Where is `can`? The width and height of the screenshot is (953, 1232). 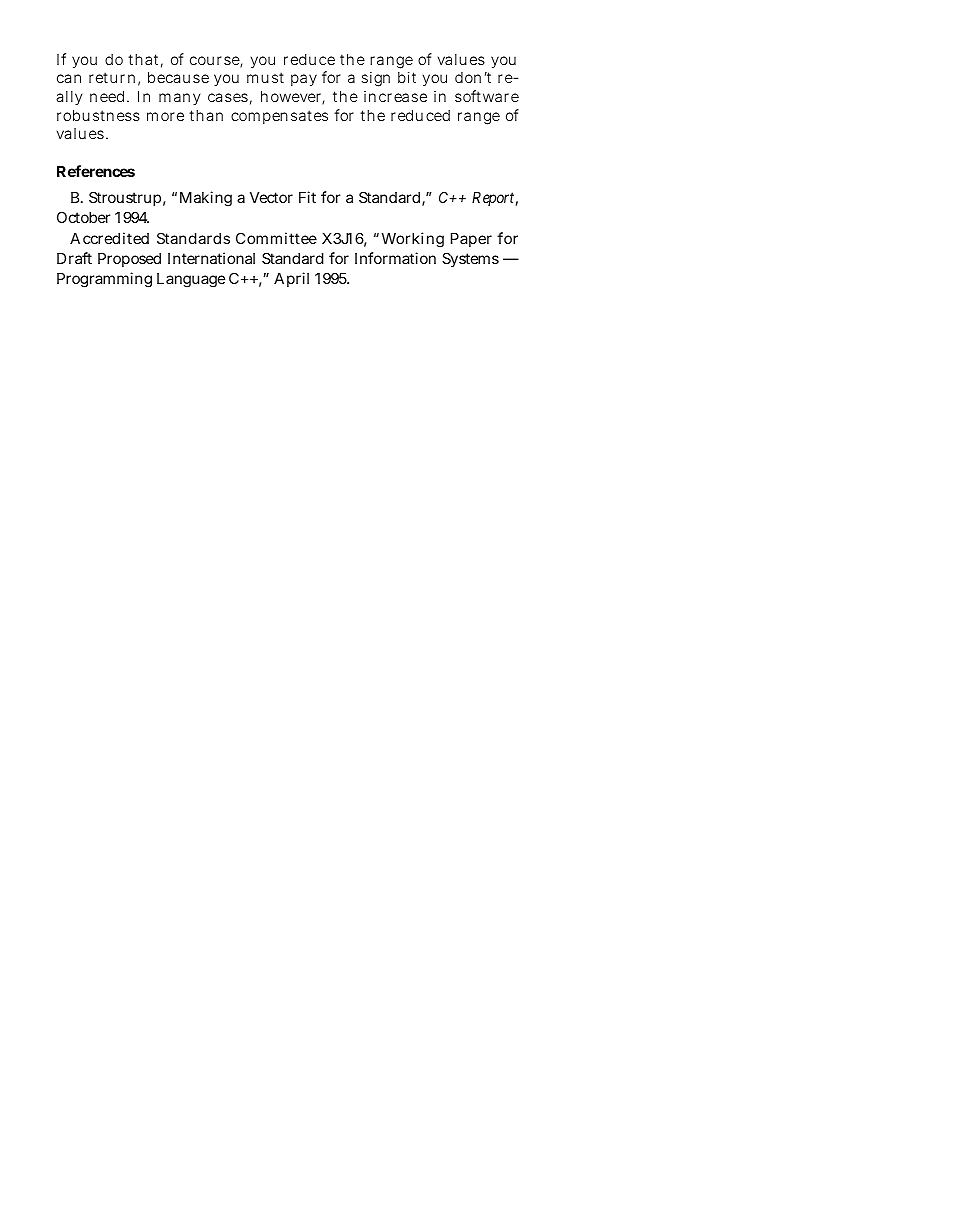 can is located at coordinates (69, 78).
